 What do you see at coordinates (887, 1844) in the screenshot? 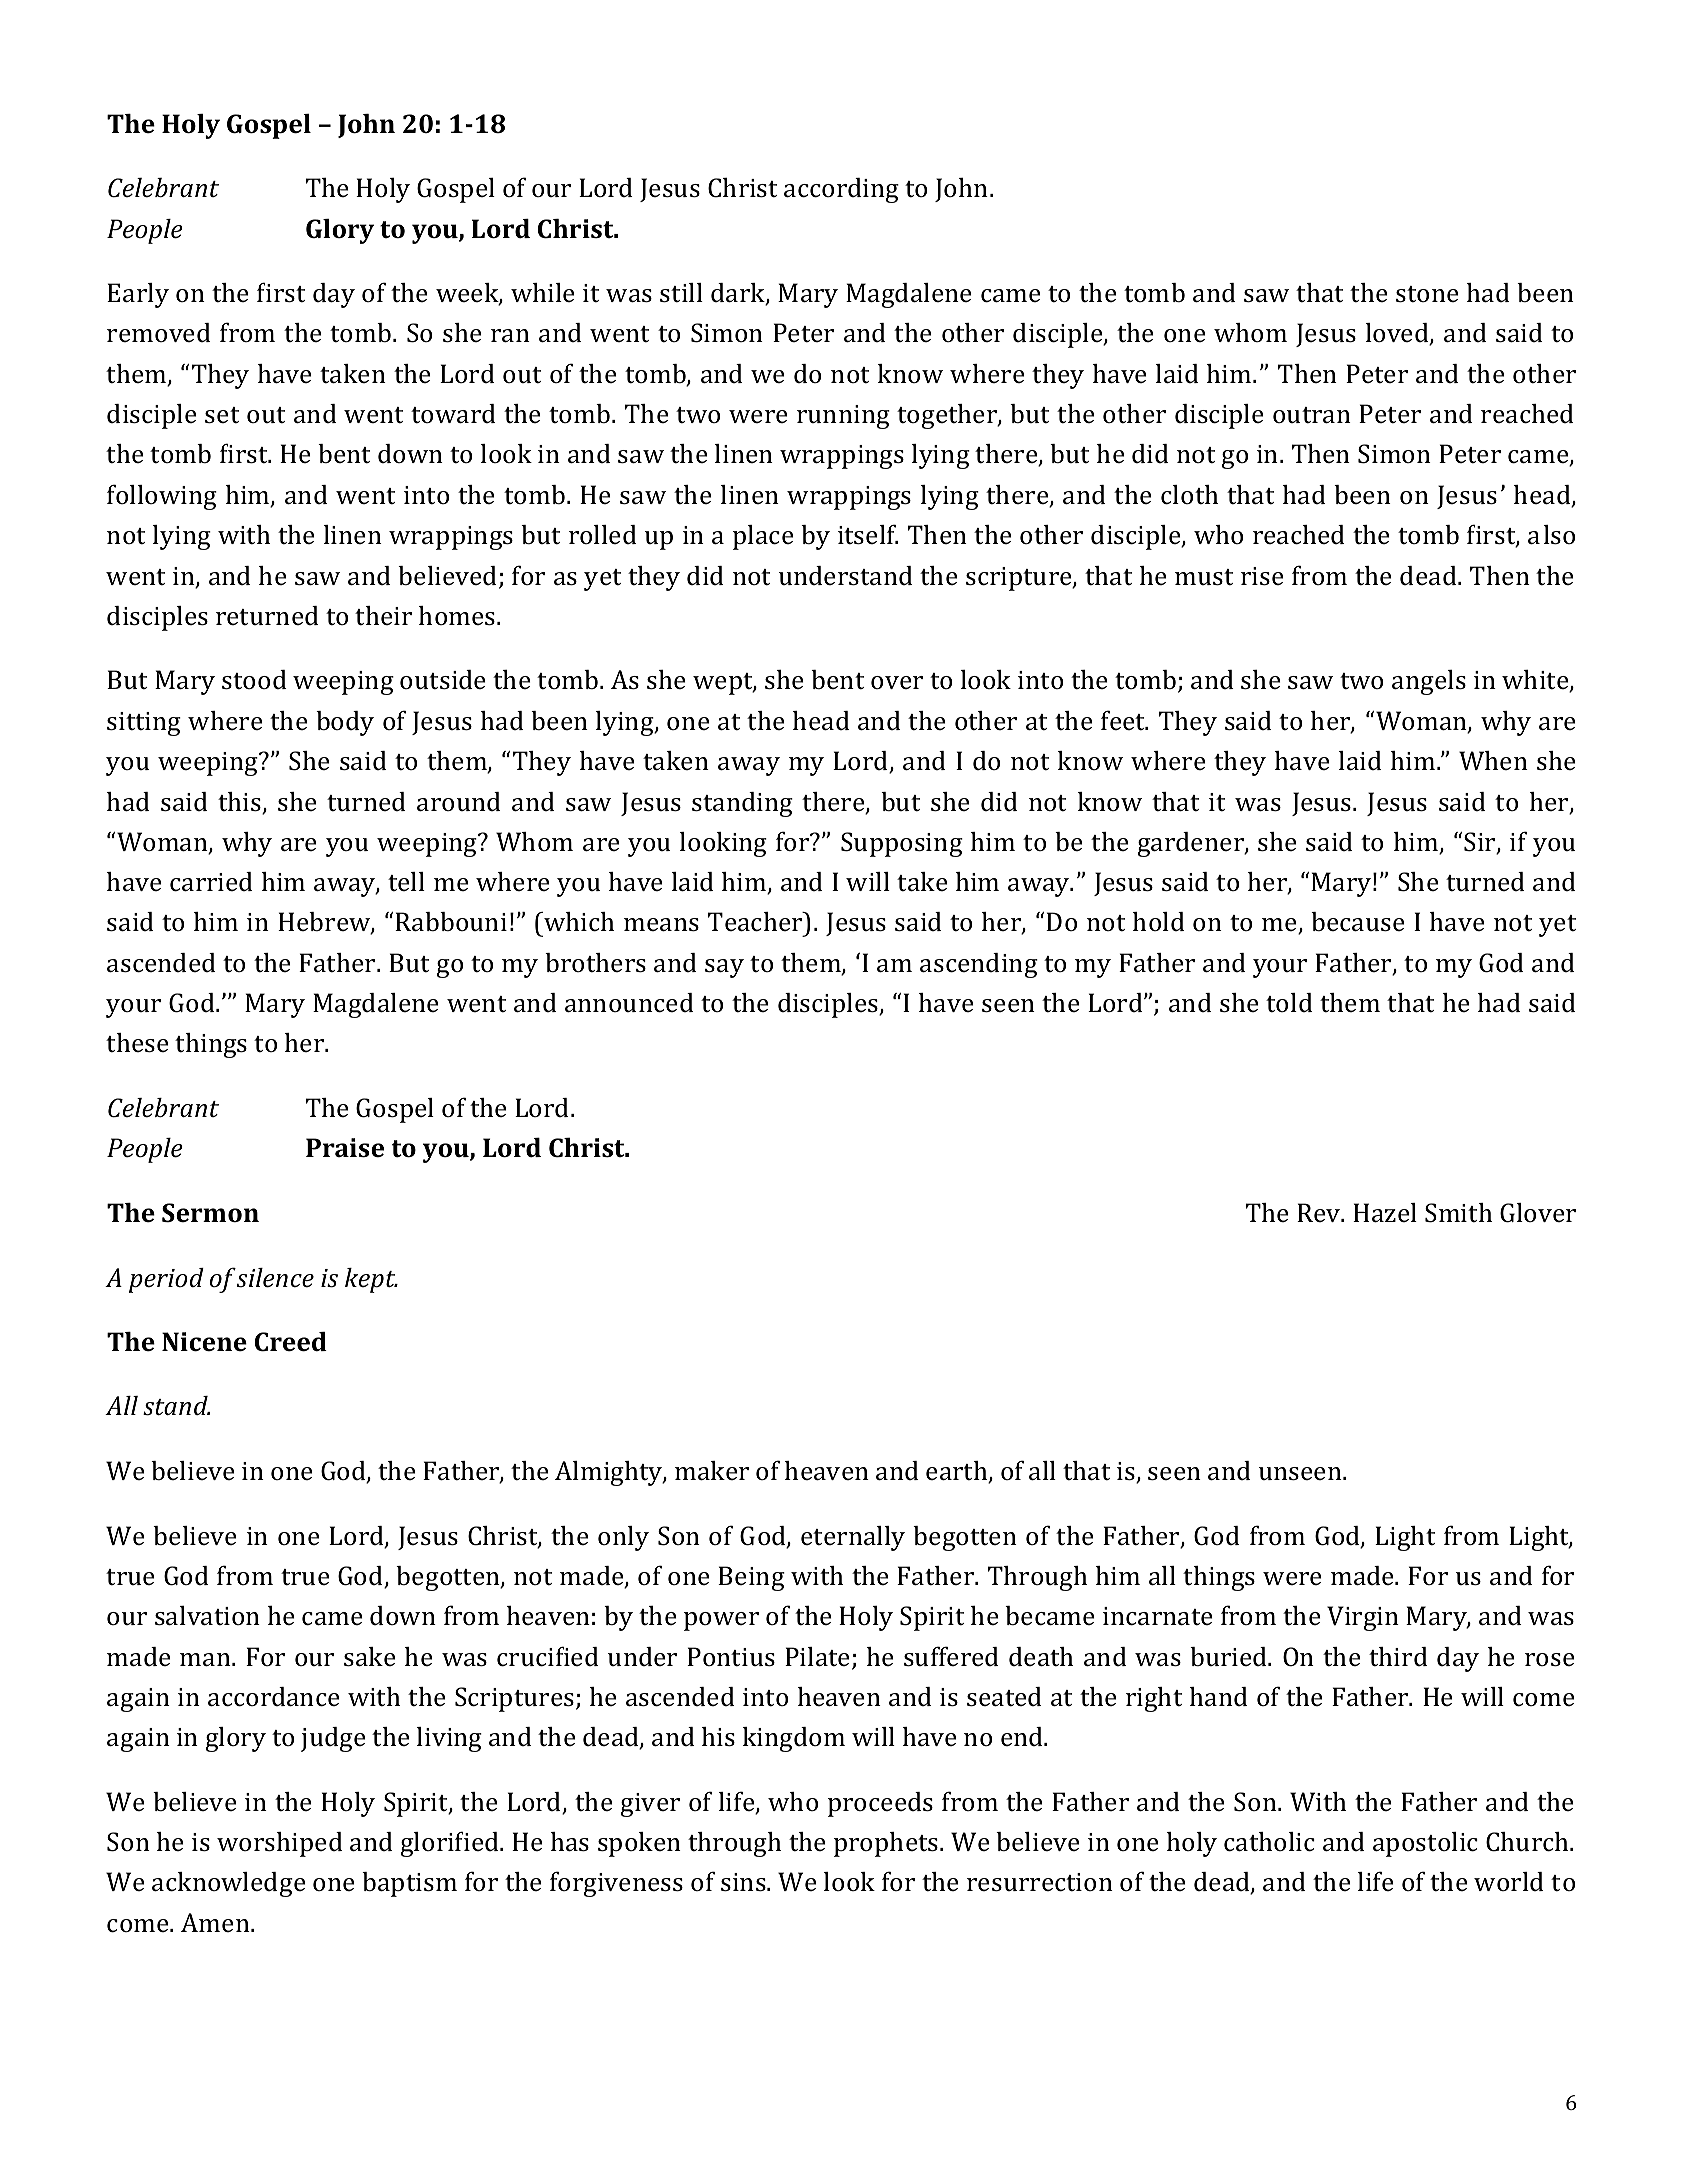
I see `prophets` at bounding box center [887, 1844].
